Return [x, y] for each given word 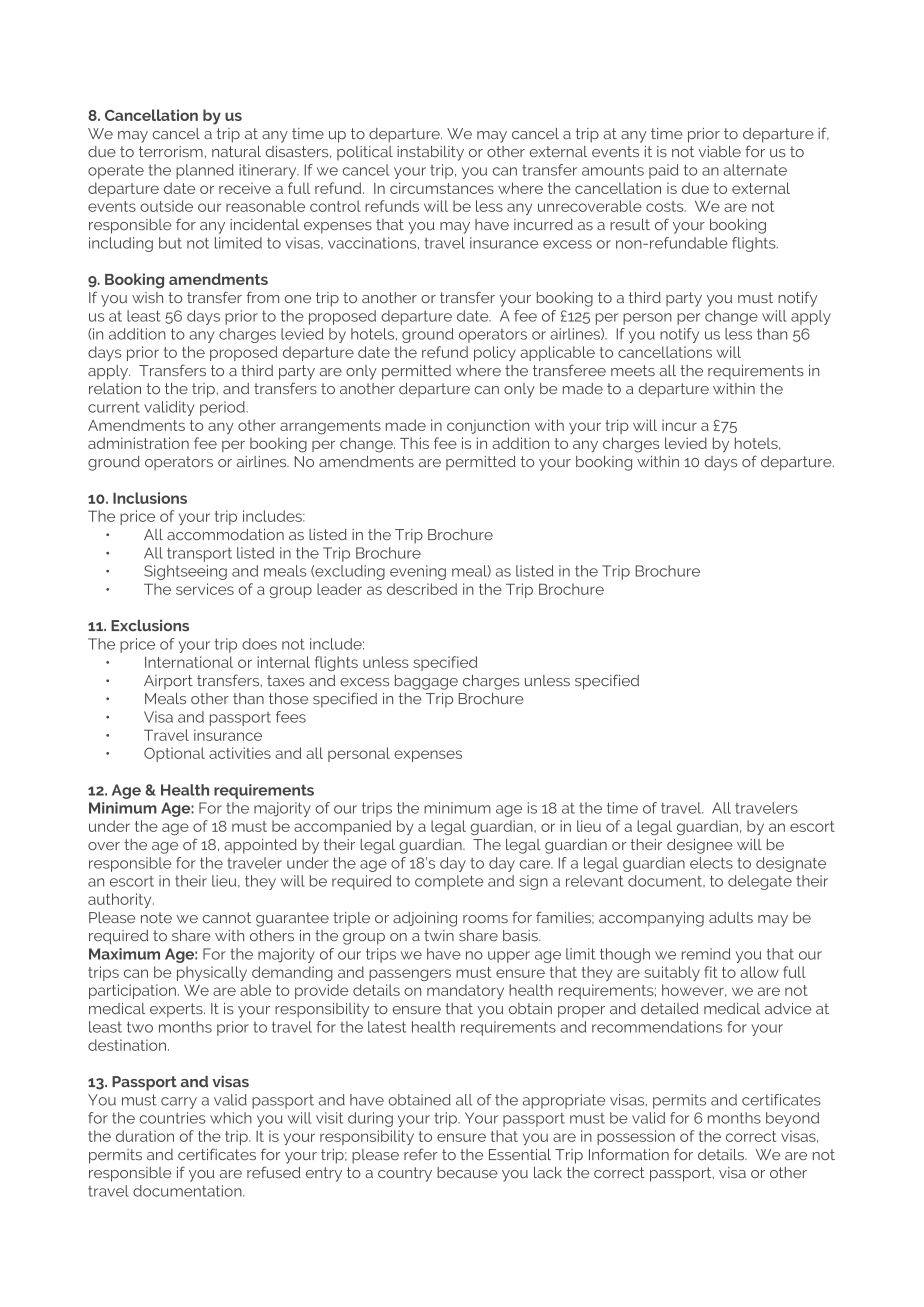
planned [205, 171]
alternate [755, 170]
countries [173, 1118]
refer [421, 1154]
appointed [260, 846]
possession [636, 1137]
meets [633, 371]
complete [449, 882]
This [414, 443]
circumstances [442, 188]
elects [711, 863]
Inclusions [150, 498]
